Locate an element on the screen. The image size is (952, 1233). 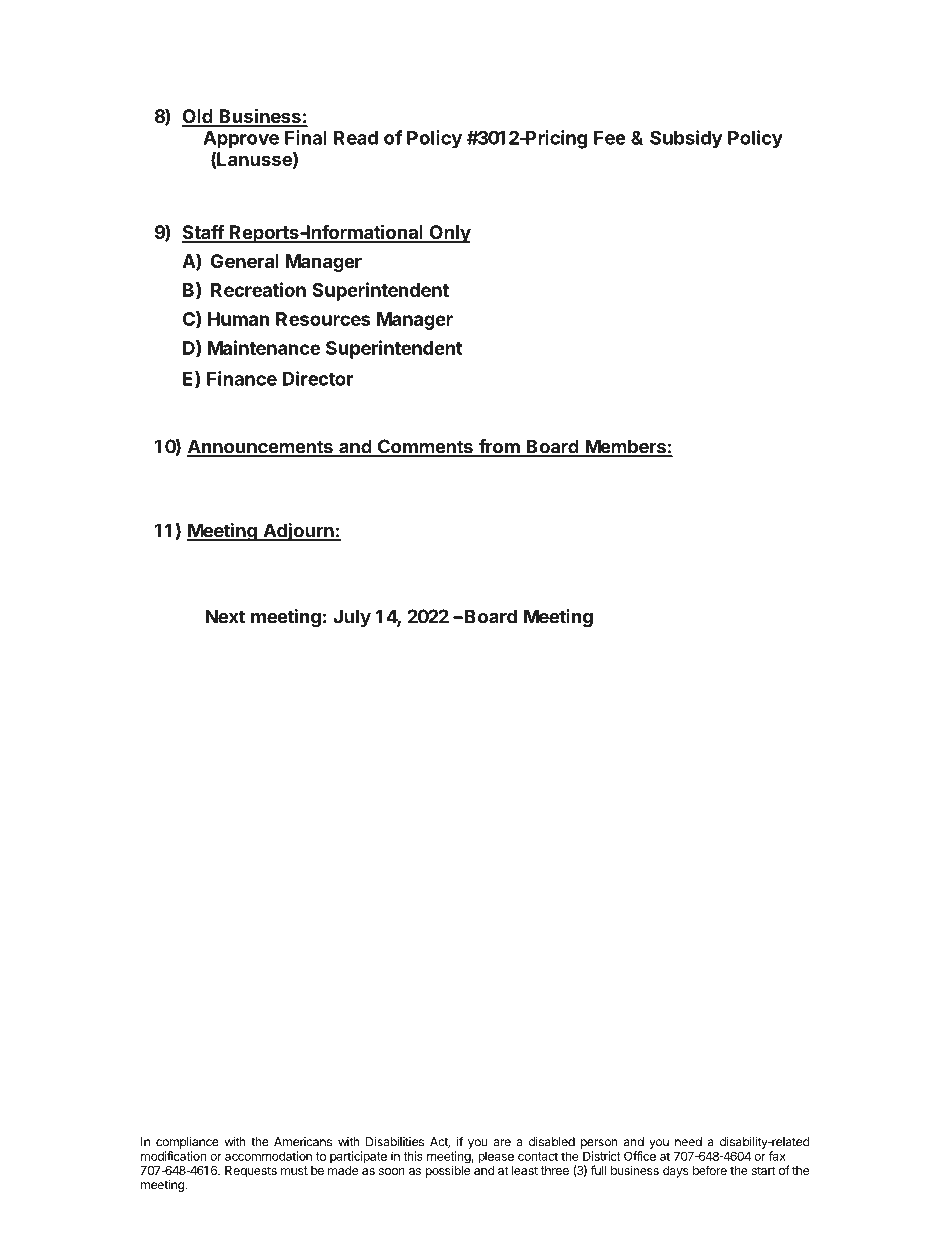
Only is located at coordinates (449, 234).
